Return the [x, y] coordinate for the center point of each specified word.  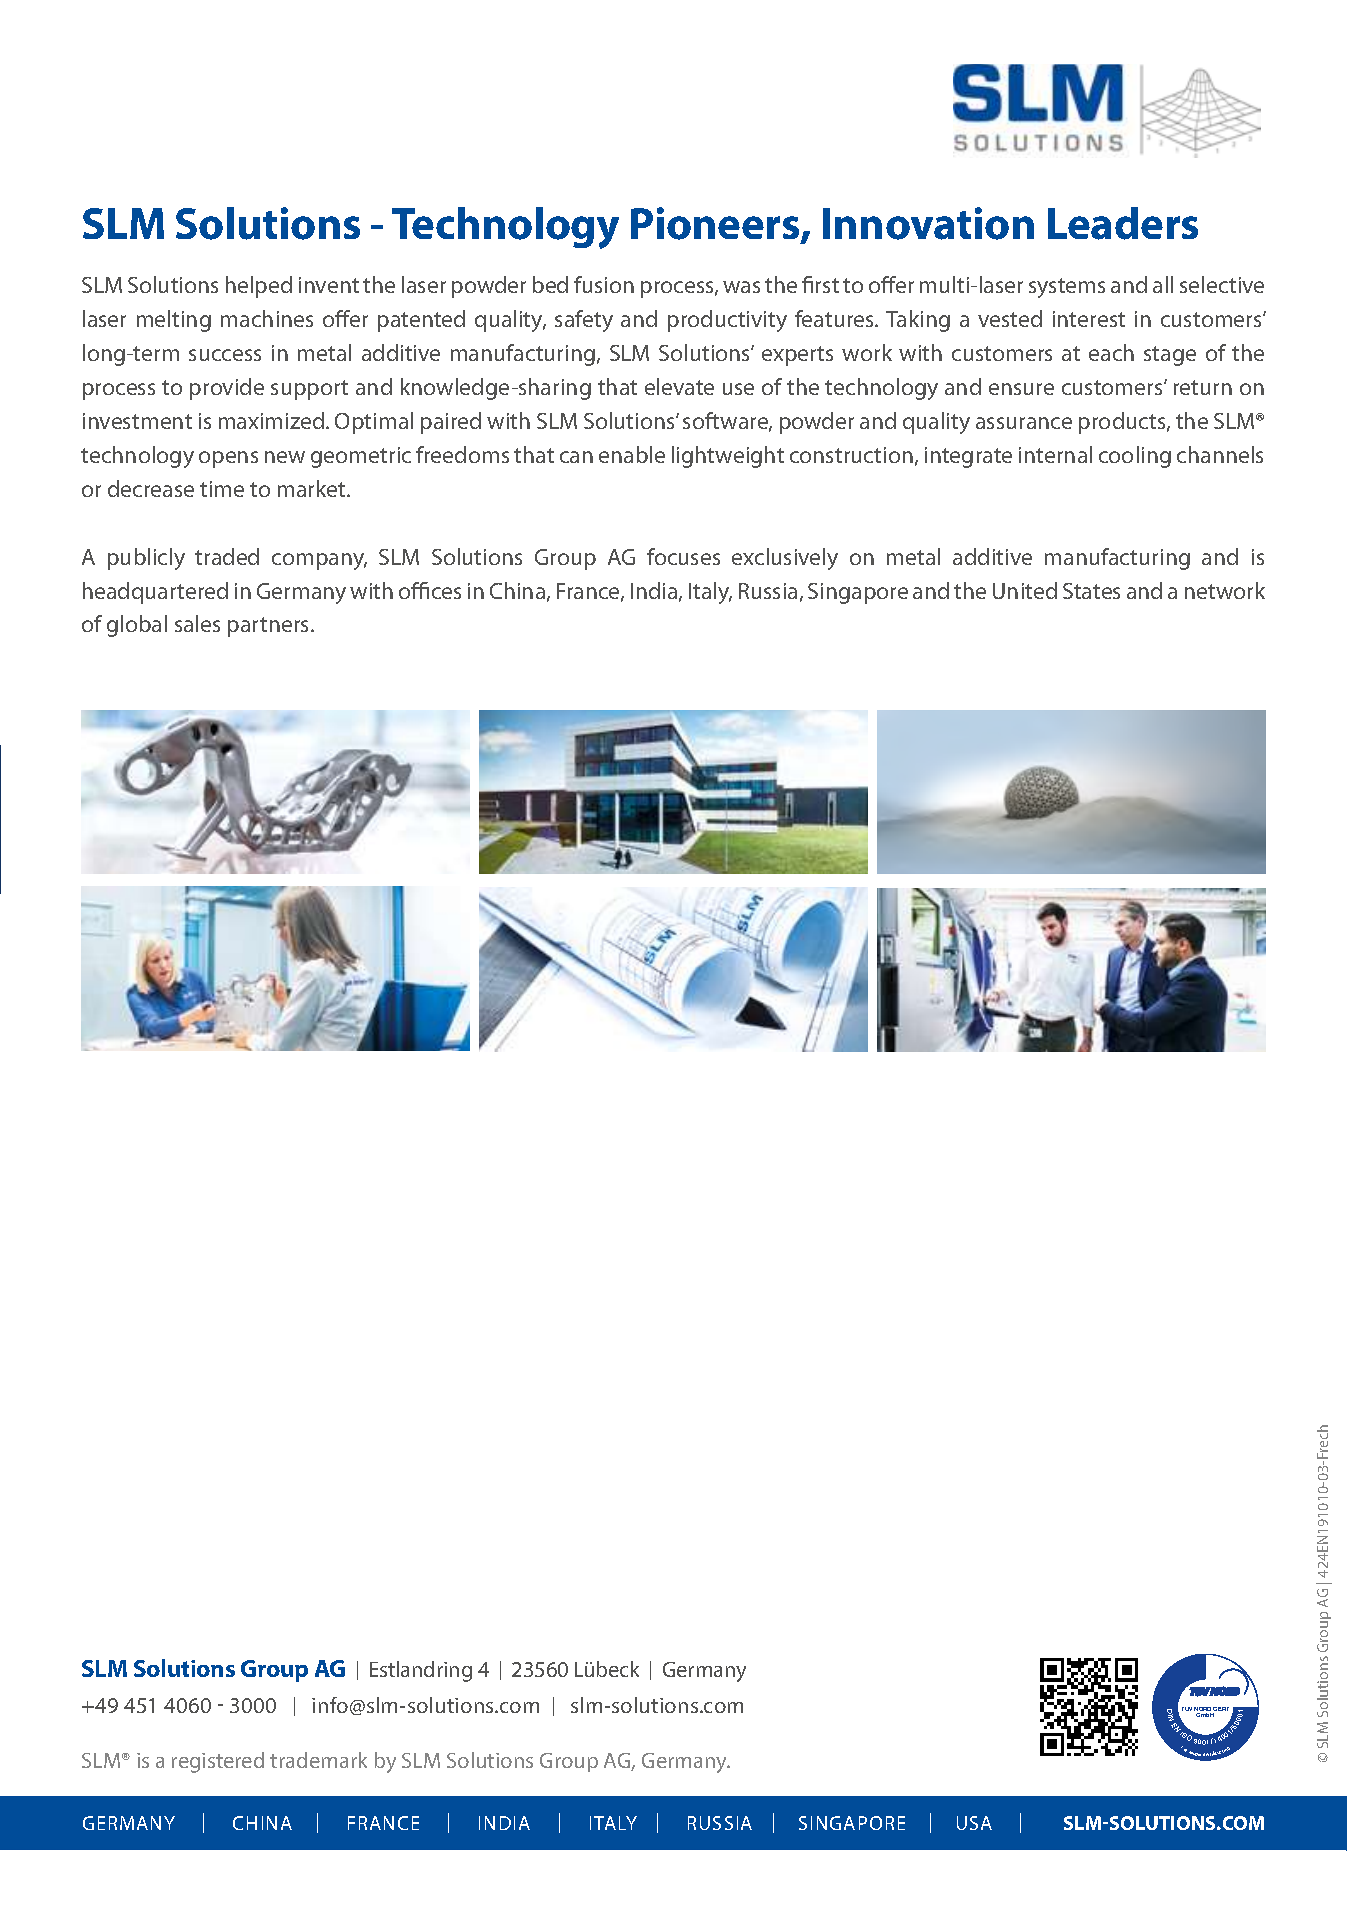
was [741, 287]
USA [974, 1823]
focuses [683, 556]
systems [1067, 288]
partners [270, 627]
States [1091, 591]
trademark [318, 1760]
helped [259, 287]
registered [218, 1762]
